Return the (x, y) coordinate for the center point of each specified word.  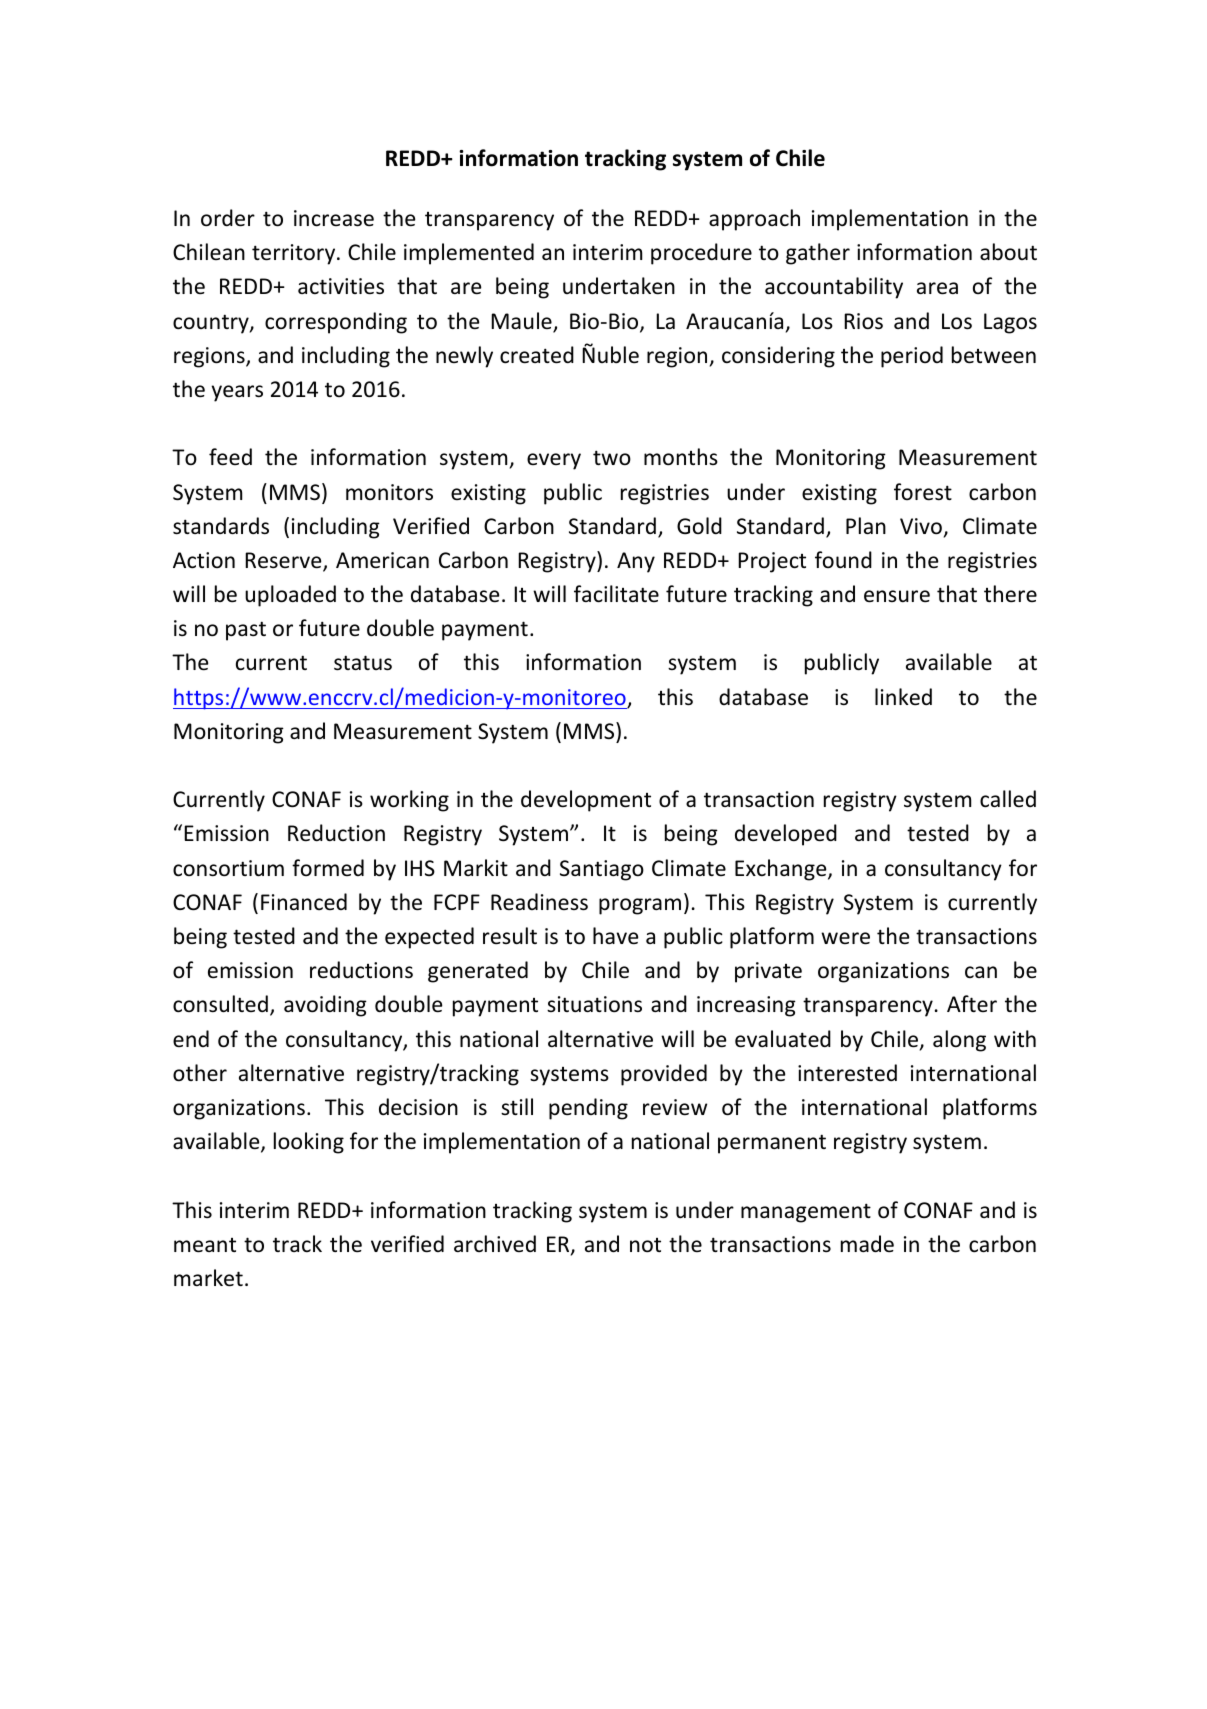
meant (205, 1245)
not (645, 1245)
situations (594, 1004)
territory (295, 254)
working (409, 801)
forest (923, 492)
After (972, 1003)
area (937, 288)
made (867, 1244)
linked (903, 697)
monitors (389, 492)
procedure (701, 254)
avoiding (325, 1006)
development (586, 801)
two (612, 458)
